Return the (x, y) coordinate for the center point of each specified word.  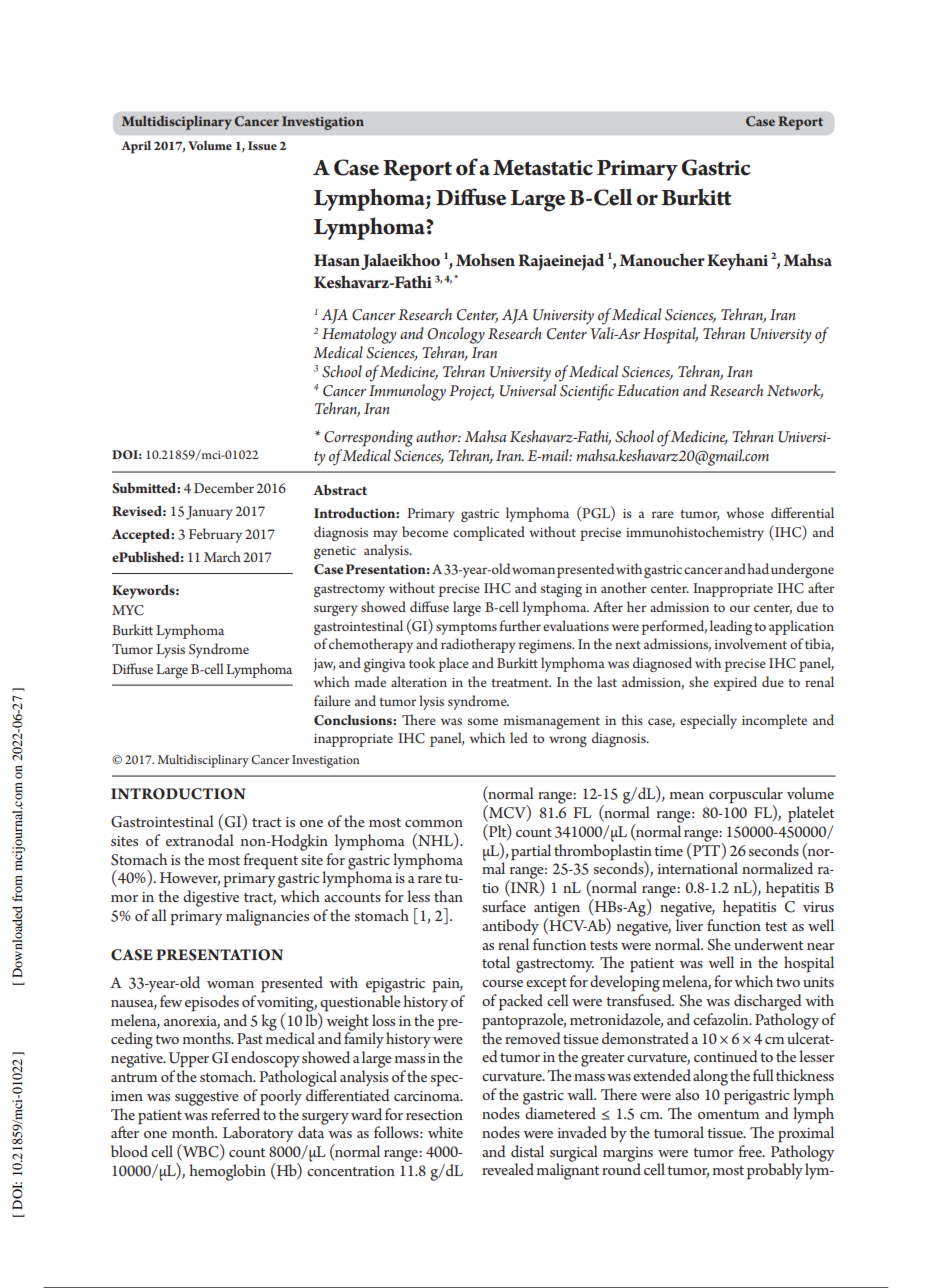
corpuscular (746, 796)
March (222, 556)
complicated (489, 533)
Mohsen (485, 259)
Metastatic (543, 168)
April (136, 147)
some (483, 721)
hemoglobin (227, 1172)
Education (648, 390)
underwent (768, 944)
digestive (211, 898)
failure (332, 700)
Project (471, 393)
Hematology (359, 335)
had (758, 568)
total (496, 962)
